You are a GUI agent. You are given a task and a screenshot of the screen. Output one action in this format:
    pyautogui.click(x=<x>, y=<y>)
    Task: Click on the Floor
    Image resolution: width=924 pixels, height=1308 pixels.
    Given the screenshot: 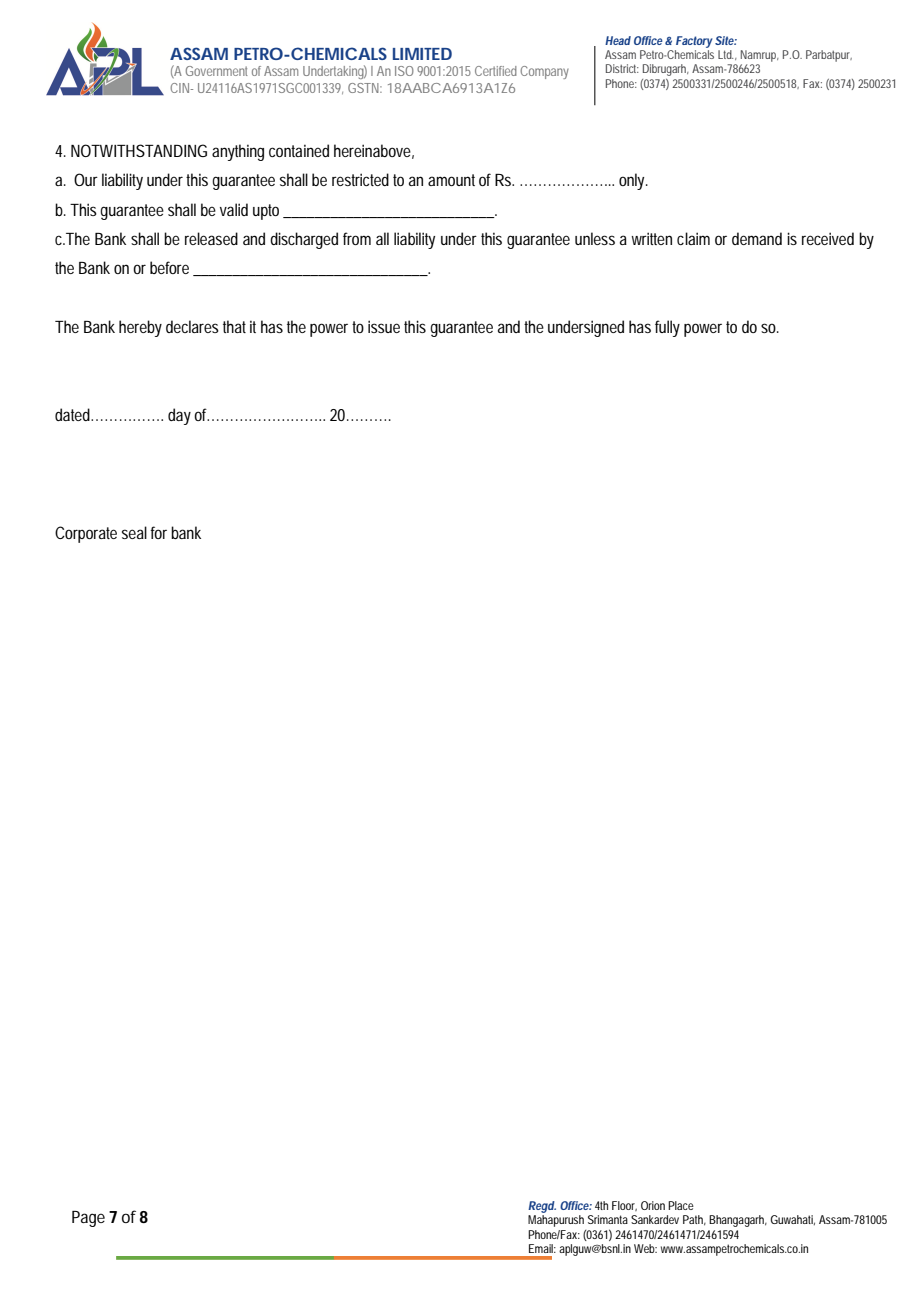 What is the action you would take?
    pyautogui.click(x=624, y=1206)
